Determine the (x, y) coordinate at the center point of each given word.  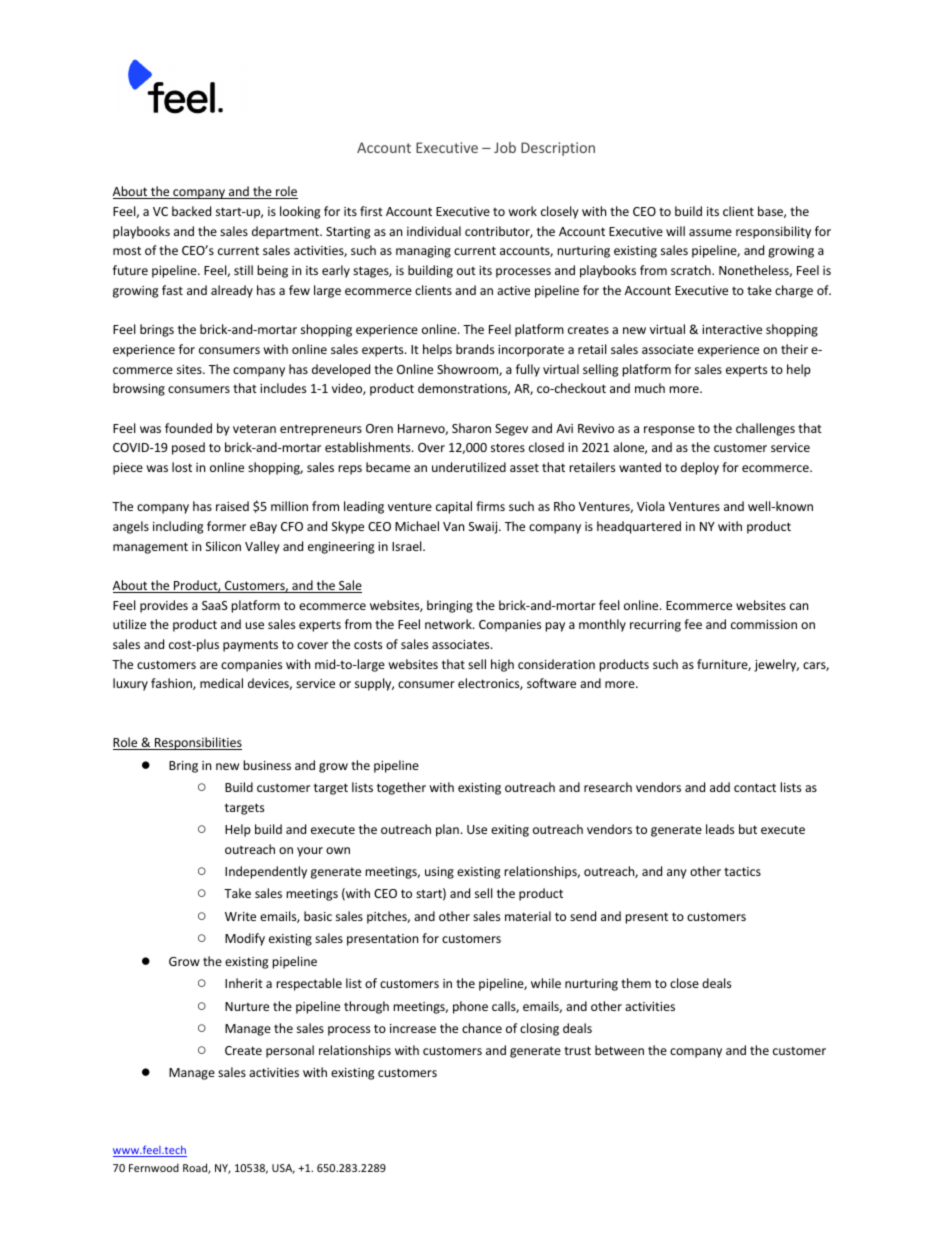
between (619, 1050)
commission (764, 624)
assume (710, 232)
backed (191, 211)
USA (283, 1169)
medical (221, 683)
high (502, 665)
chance (482, 1028)
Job (505, 147)
